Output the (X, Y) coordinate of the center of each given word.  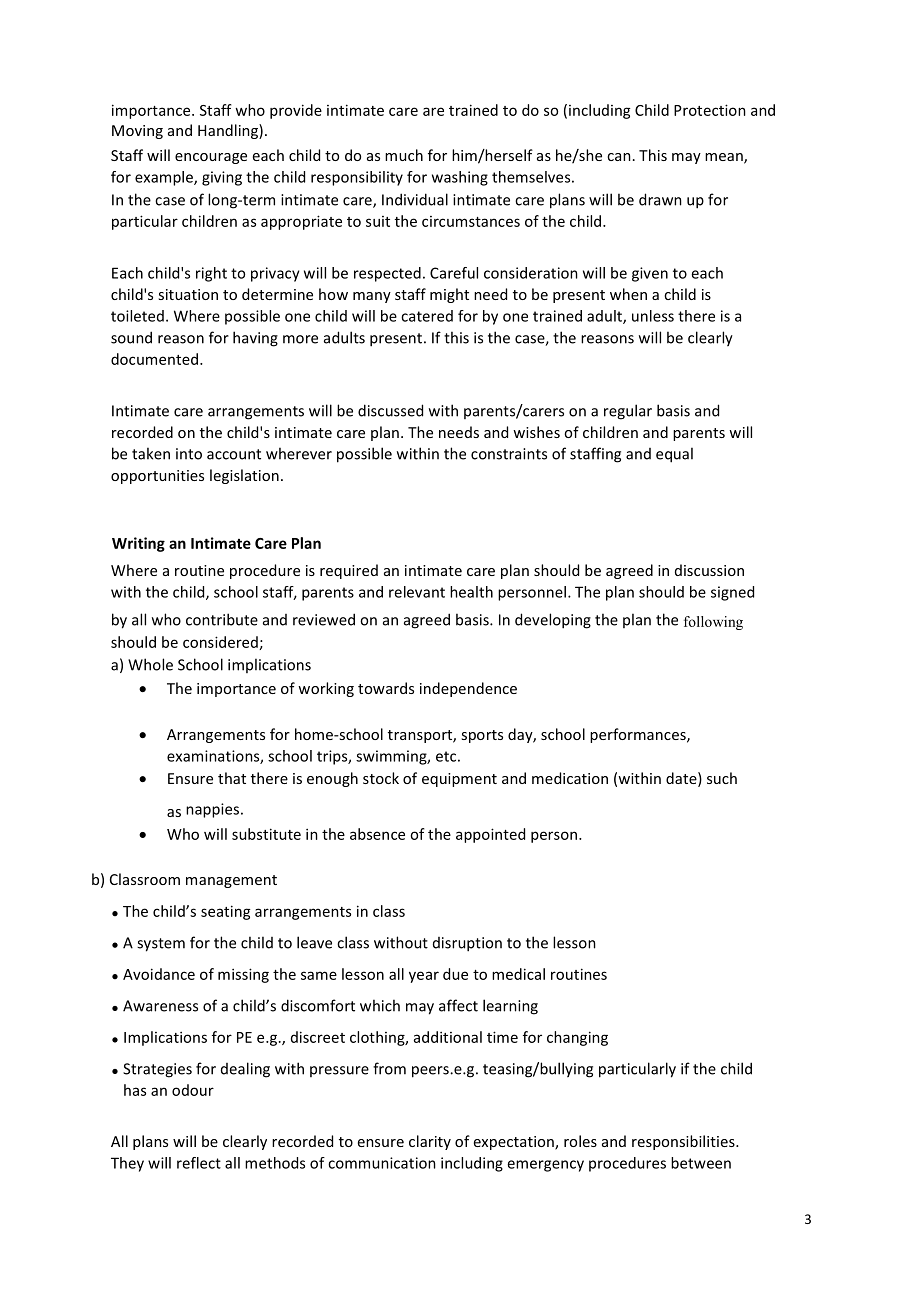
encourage (211, 158)
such (722, 778)
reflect (199, 1163)
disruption (467, 944)
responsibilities (684, 1142)
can (619, 157)
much (404, 155)
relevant (417, 592)
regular (628, 412)
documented (156, 359)
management (231, 881)
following (713, 623)
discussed (390, 410)
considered (220, 642)
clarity (430, 1142)
